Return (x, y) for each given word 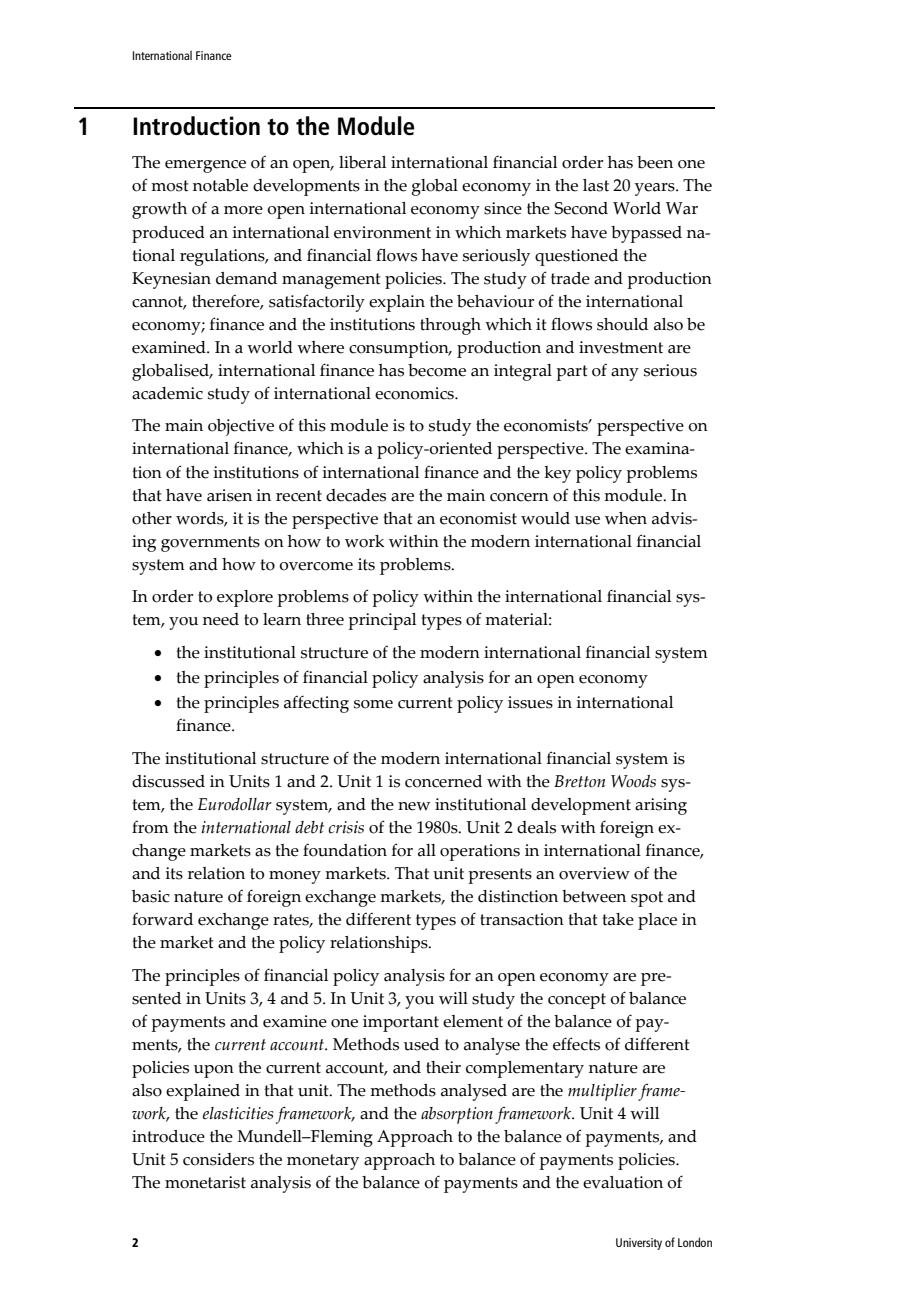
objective (241, 427)
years (656, 189)
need (221, 619)
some (373, 704)
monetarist (205, 1182)
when (626, 518)
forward (162, 919)
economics (415, 393)
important (401, 1023)
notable (220, 185)
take (618, 919)
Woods (633, 781)
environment (382, 232)
